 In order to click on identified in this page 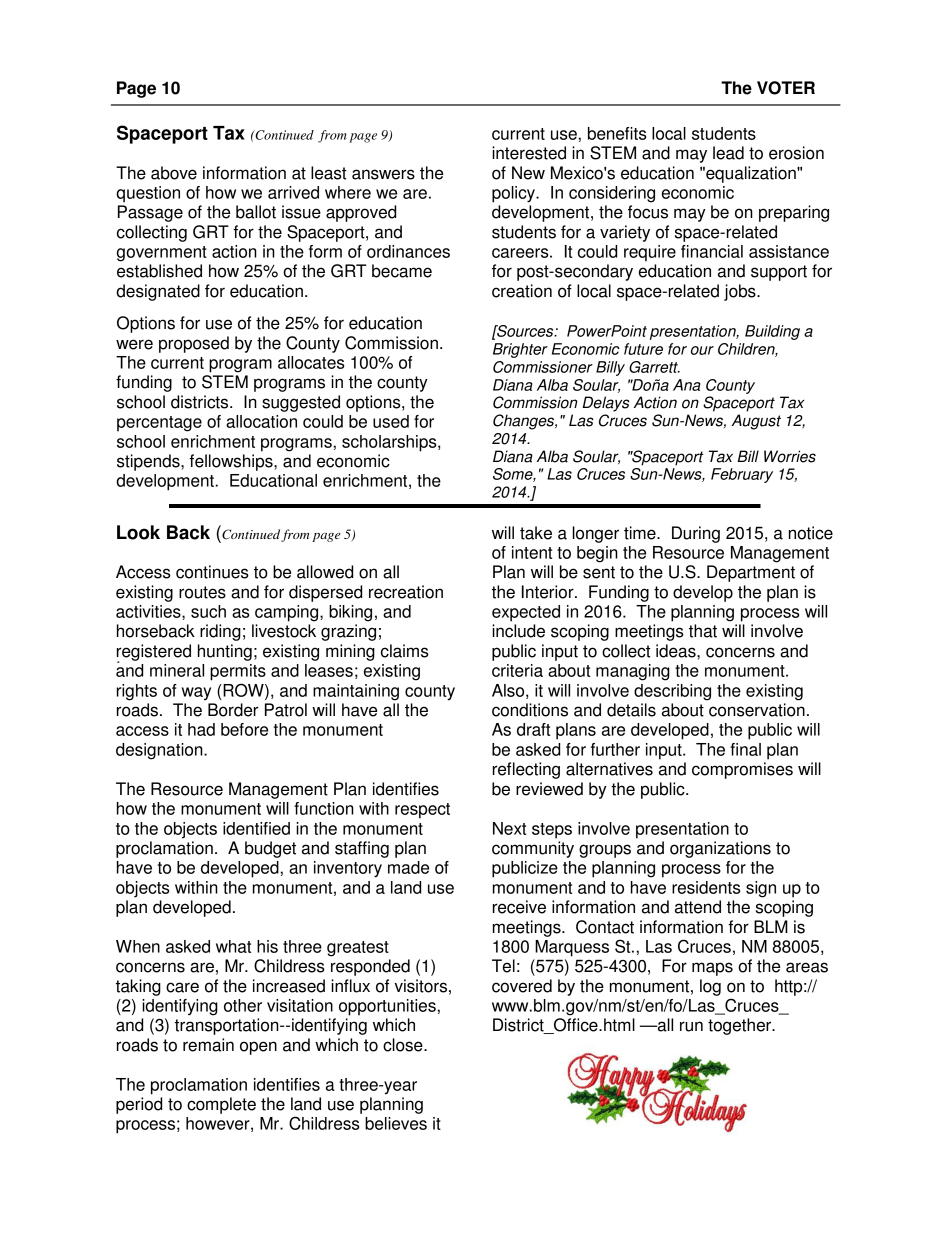, I will do `click(256, 828)`.
